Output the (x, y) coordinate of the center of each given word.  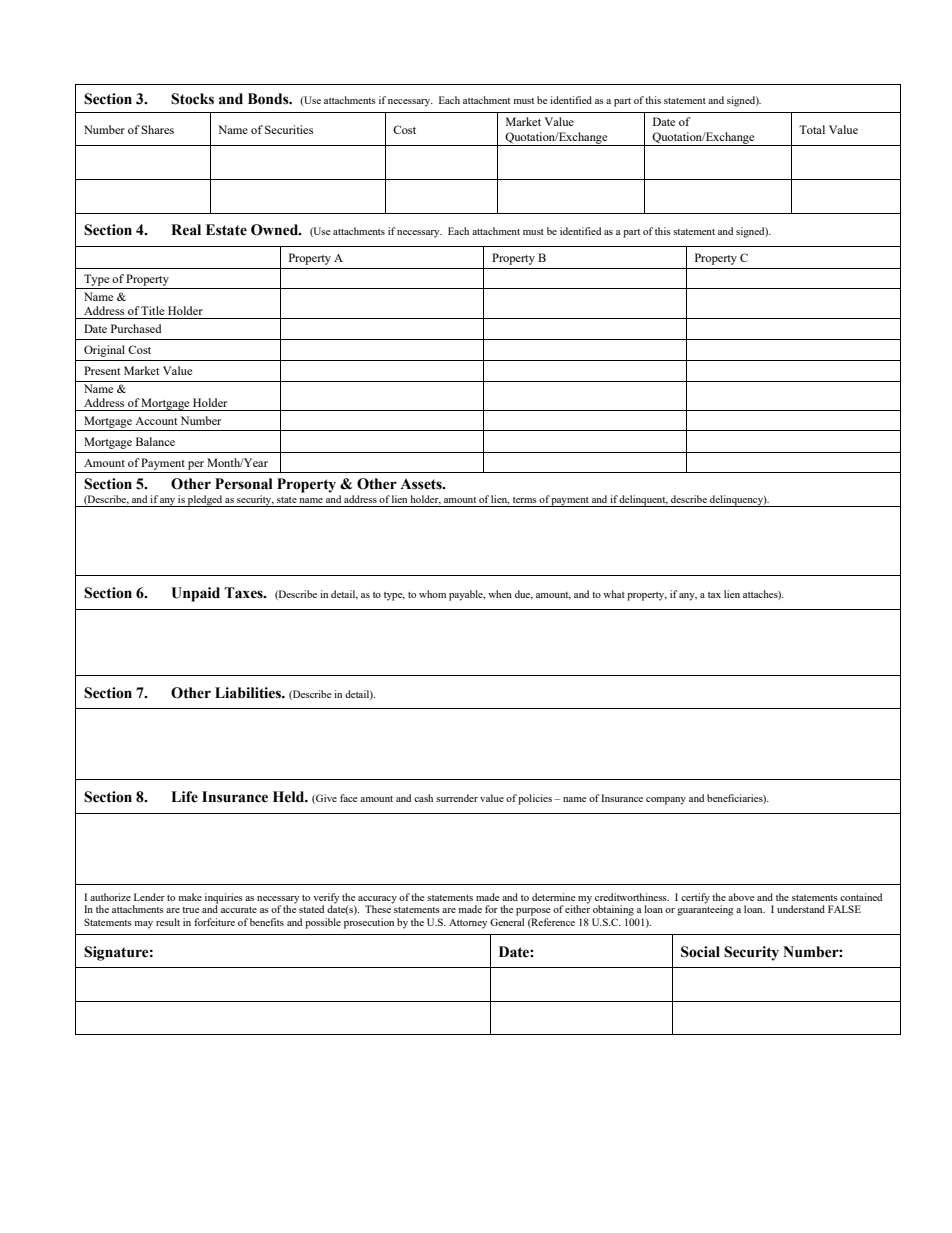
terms (525, 500)
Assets (422, 484)
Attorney (468, 924)
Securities (289, 129)
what (614, 594)
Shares (157, 129)
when (500, 594)
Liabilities (249, 693)
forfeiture (214, 922)
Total (812, 129)
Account (156, 421)
